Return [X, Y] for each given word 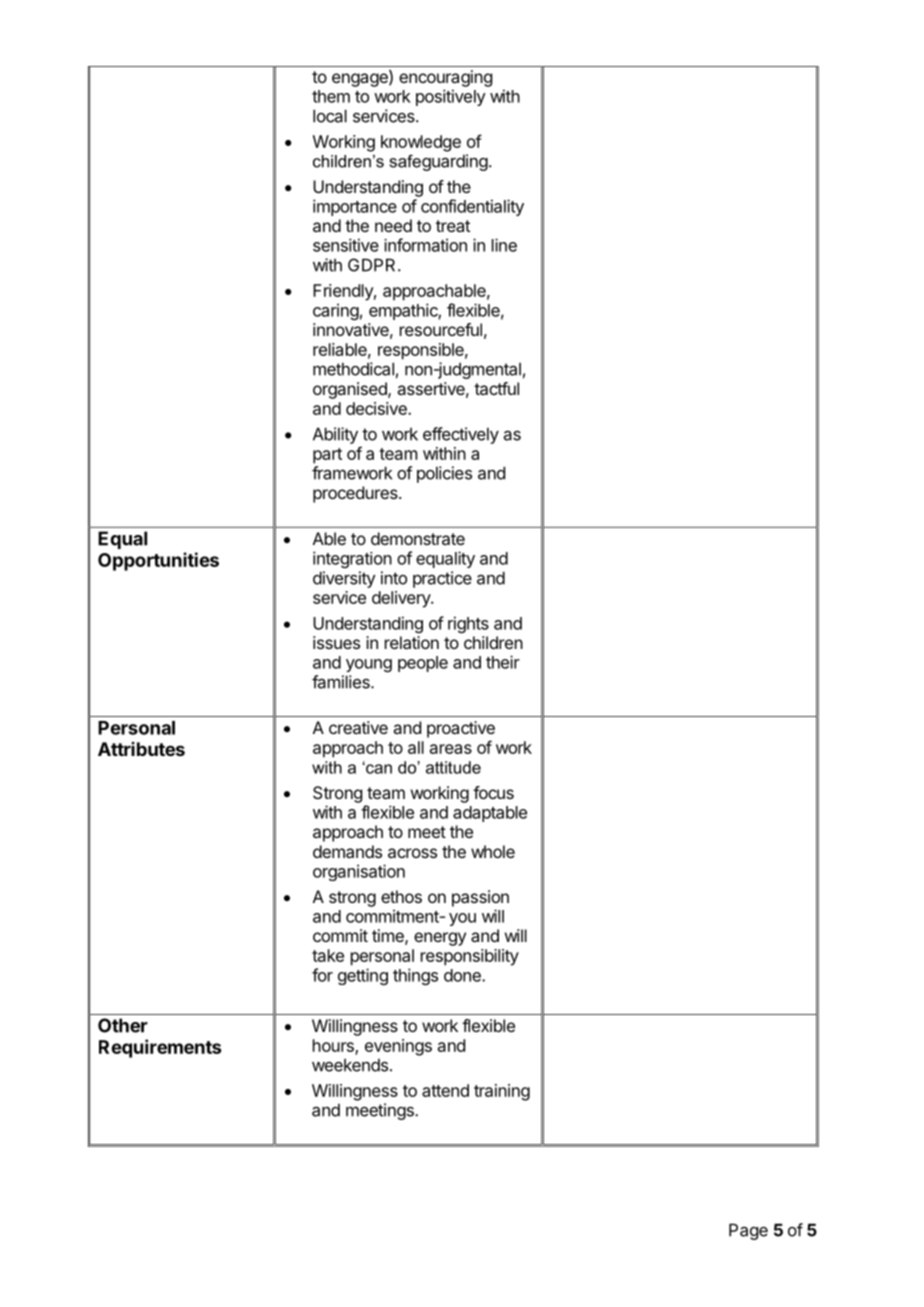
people [423, 664]
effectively [461, 435]
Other [123, 1025]
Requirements [160, 1048]
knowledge [421, 143]
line [504, 245]
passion [480, 898]
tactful [496, 388]
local [330, 116]
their [503, 662]
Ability [335, 435]
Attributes [141, 749]
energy [440, 939]
